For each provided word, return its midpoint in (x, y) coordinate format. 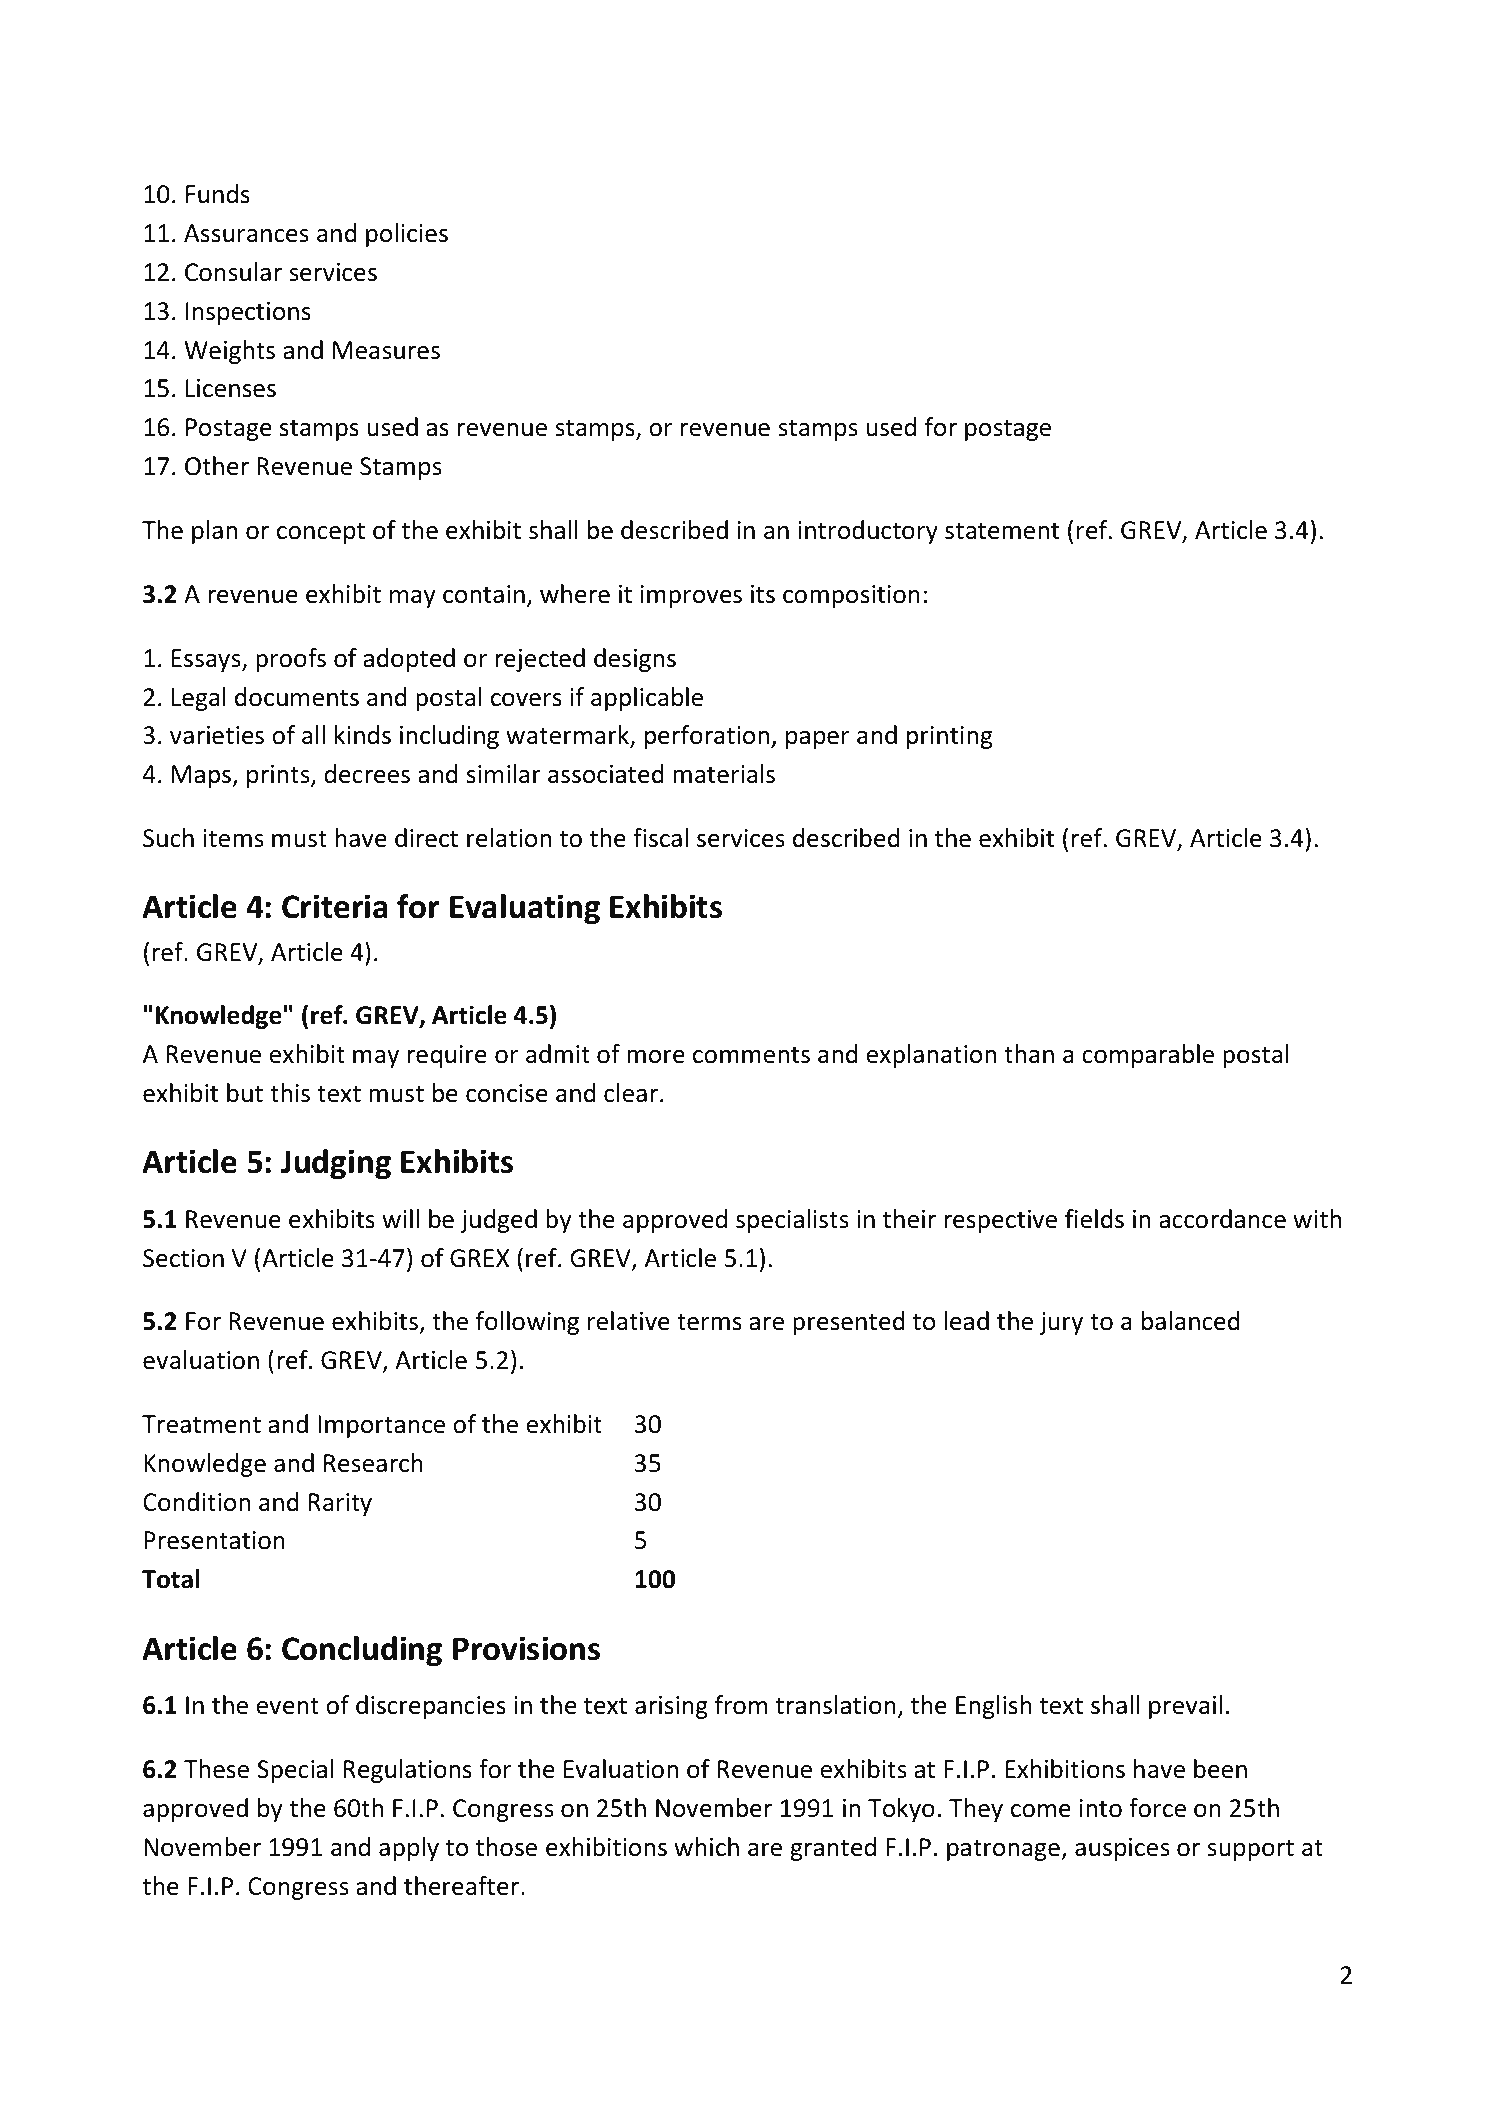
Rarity (340, 1504)
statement (1002, 531)
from (741, 1705)
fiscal (660, 838)
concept (321, 533)
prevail (1185, 1707)
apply (409, 1849)
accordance (1222, 1219)
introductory (868, 532)
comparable (1148, 1056)
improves (691, 596)
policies (407, 235)
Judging (336, 1164)
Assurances (246, 233)
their (909, 1219)
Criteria (335, 906)
